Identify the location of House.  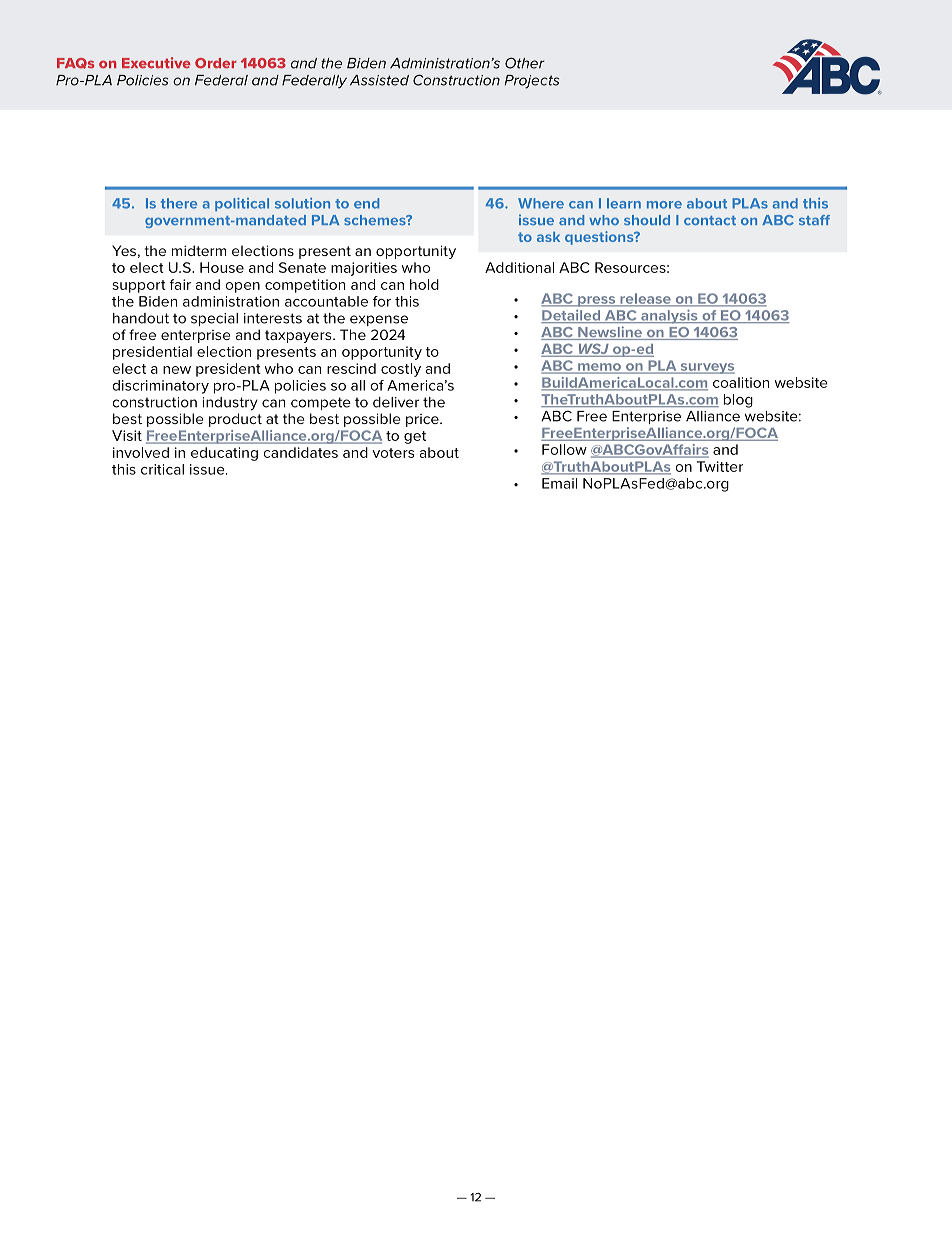
(222, 267).
